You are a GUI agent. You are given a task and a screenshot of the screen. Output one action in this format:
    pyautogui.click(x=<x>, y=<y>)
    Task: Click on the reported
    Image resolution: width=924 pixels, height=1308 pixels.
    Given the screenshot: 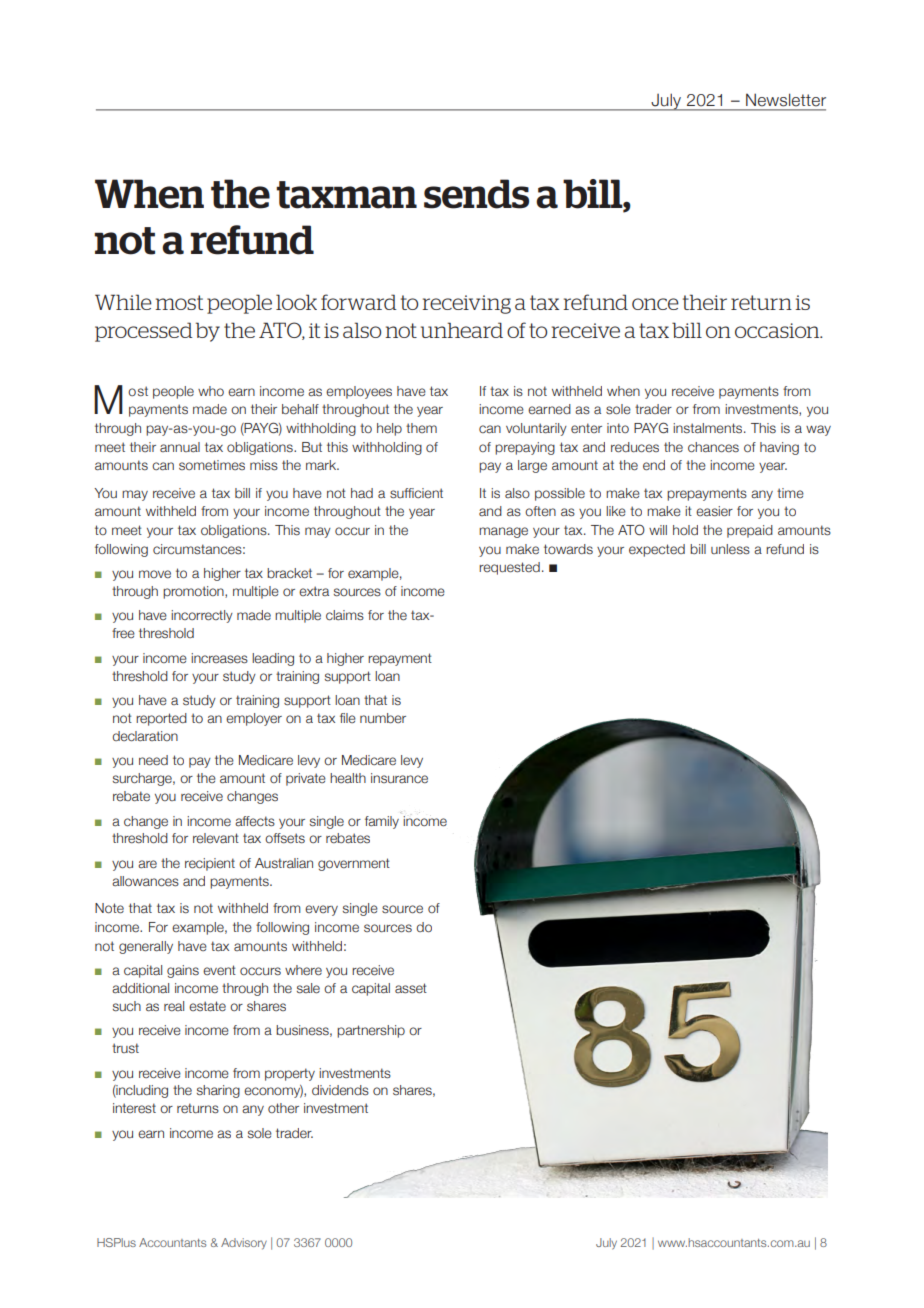 What is the action you would take?
    pyautogui.click(x=161, y=719)
